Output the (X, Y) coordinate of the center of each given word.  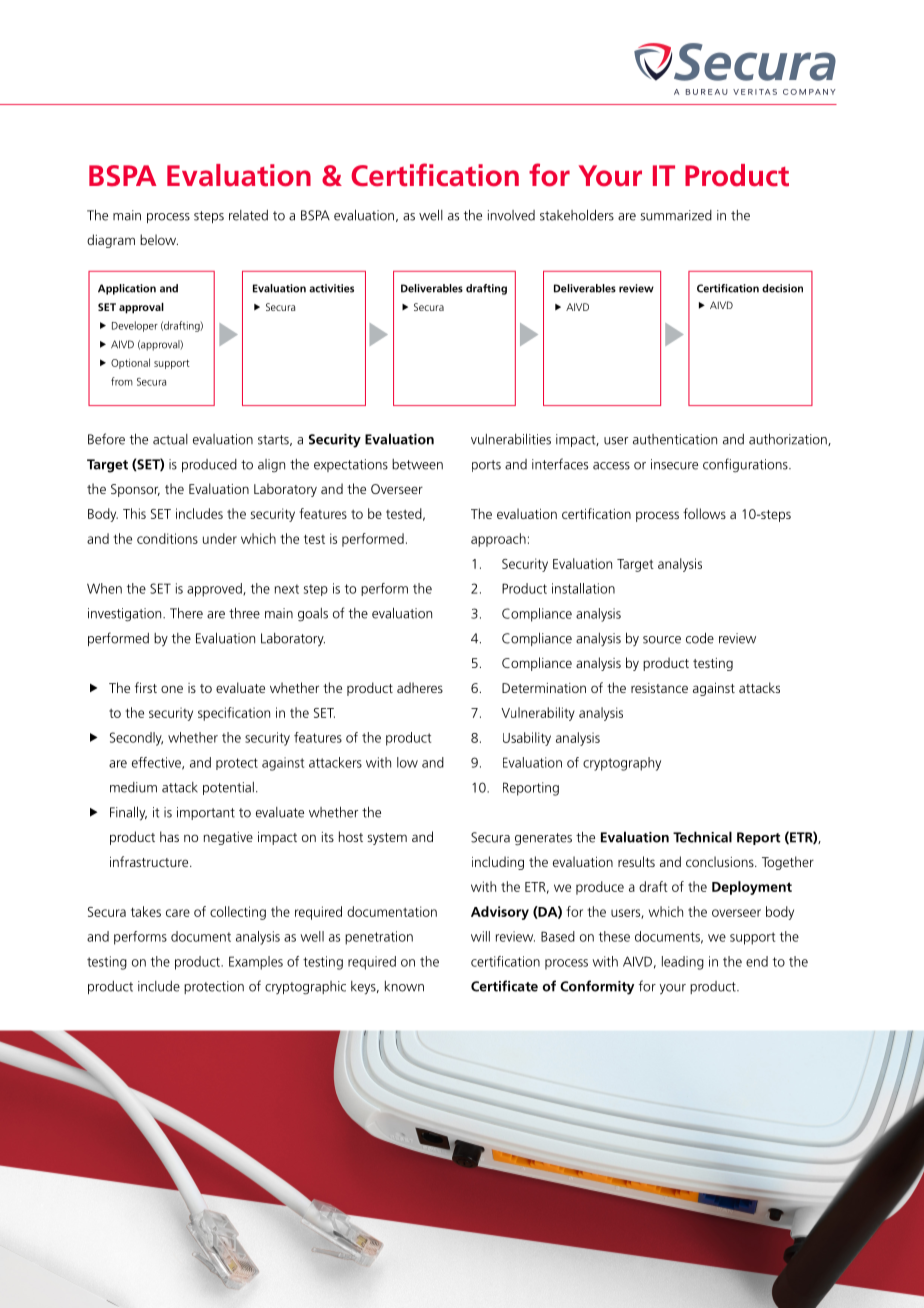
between (417, 464)
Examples (256, 963)
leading (683, 963)
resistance (659, 688)
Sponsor (135, 490)
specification (234, 714)
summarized (676, 215)
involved (511, 215)
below (159, 239)
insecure (674, 464)
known (404, 986)
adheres (420, 687)
